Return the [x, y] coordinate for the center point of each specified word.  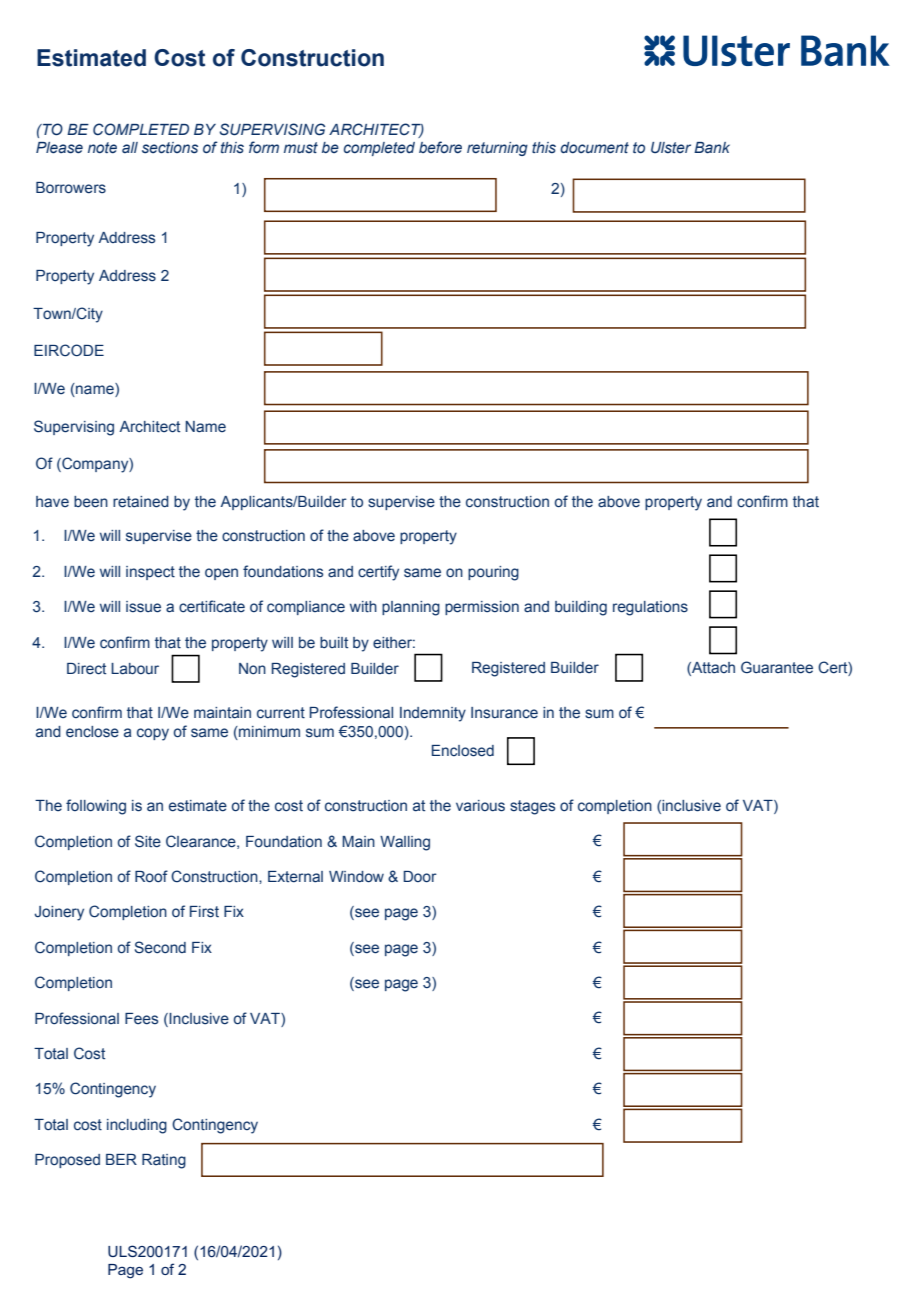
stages [532, 807]
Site [148, 841]
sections [170, 148]
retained [141, 502]
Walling [405, 843]
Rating [164, 1161]
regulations [650, 608]
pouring [493, 573]
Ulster [671, 147]
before [440, 147]
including [137, 1126]
